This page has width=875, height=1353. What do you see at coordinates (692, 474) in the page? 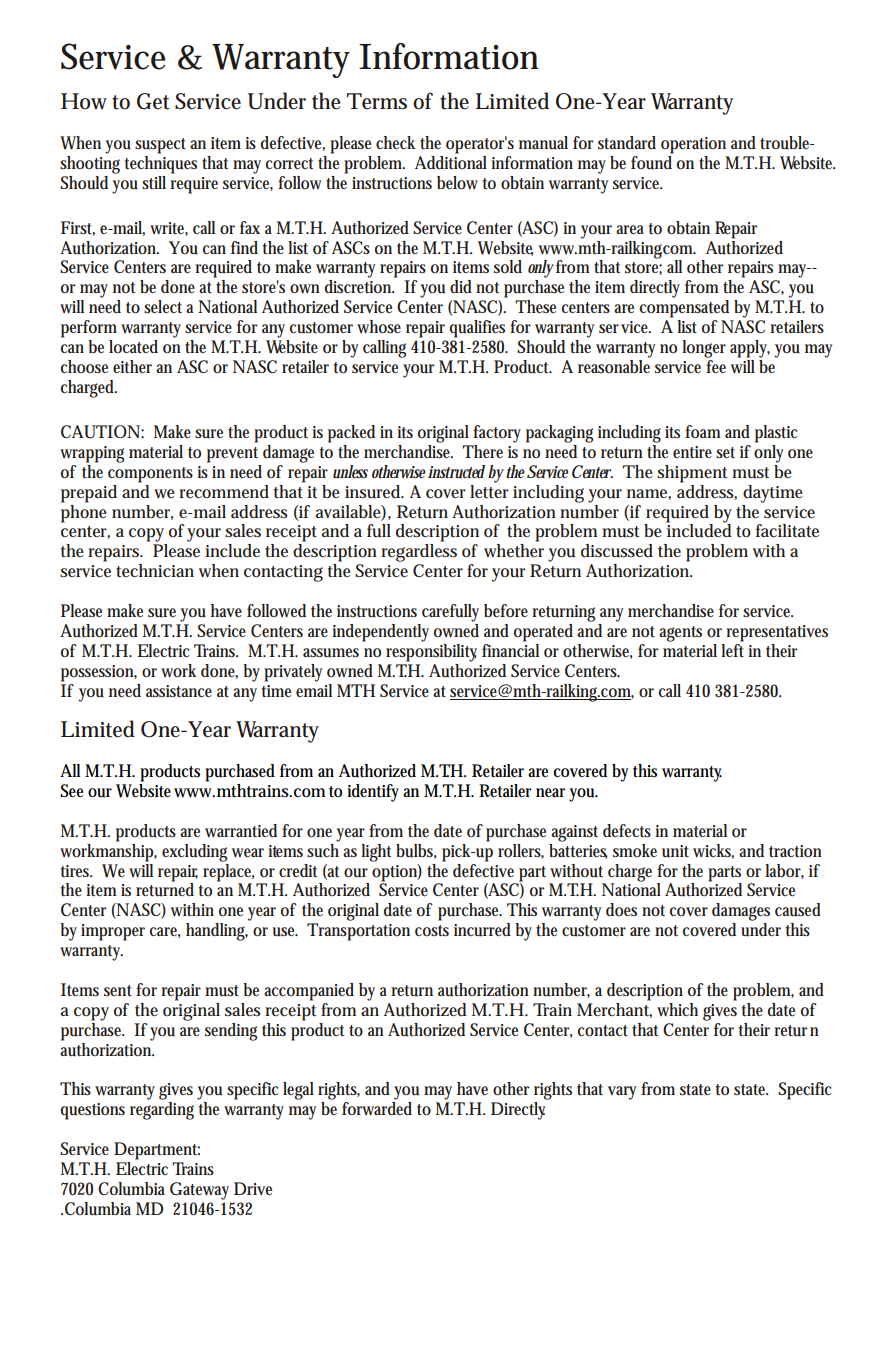
I see `shipment` at bounding box center [692, 474].
